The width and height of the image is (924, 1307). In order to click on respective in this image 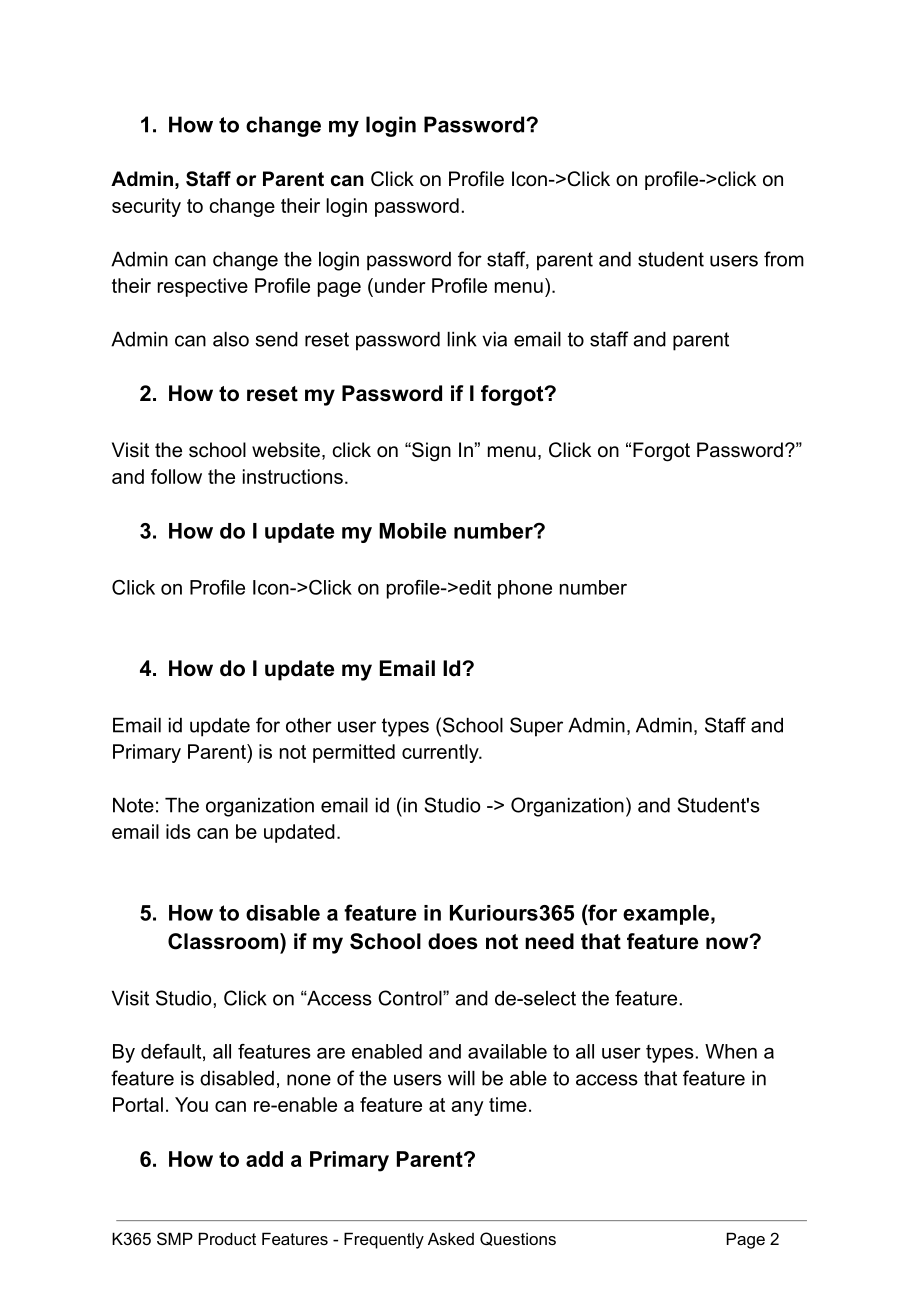, I will do `click(203, 287)`.
